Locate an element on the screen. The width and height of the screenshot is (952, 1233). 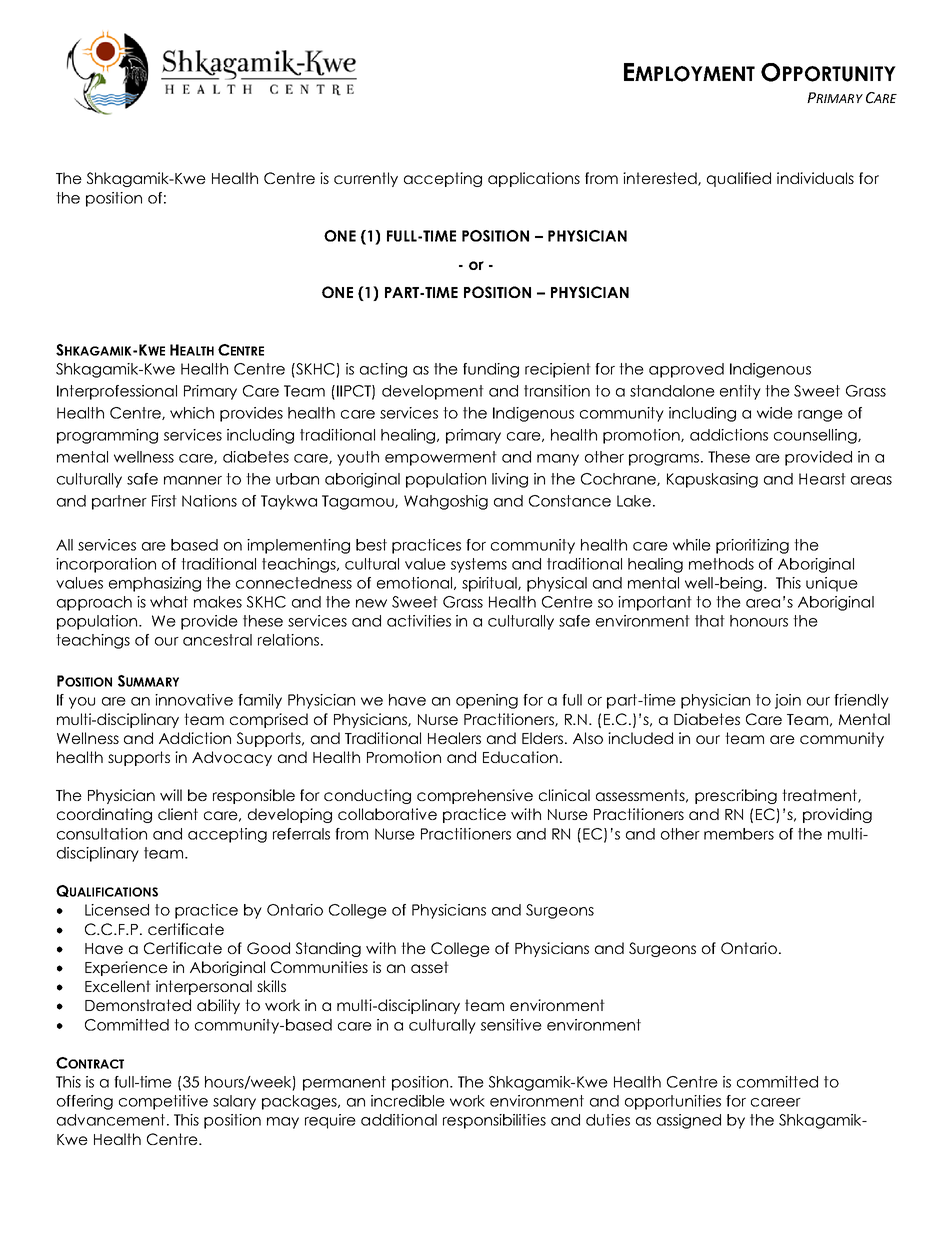
honours is located at coordinates (759, 621).
